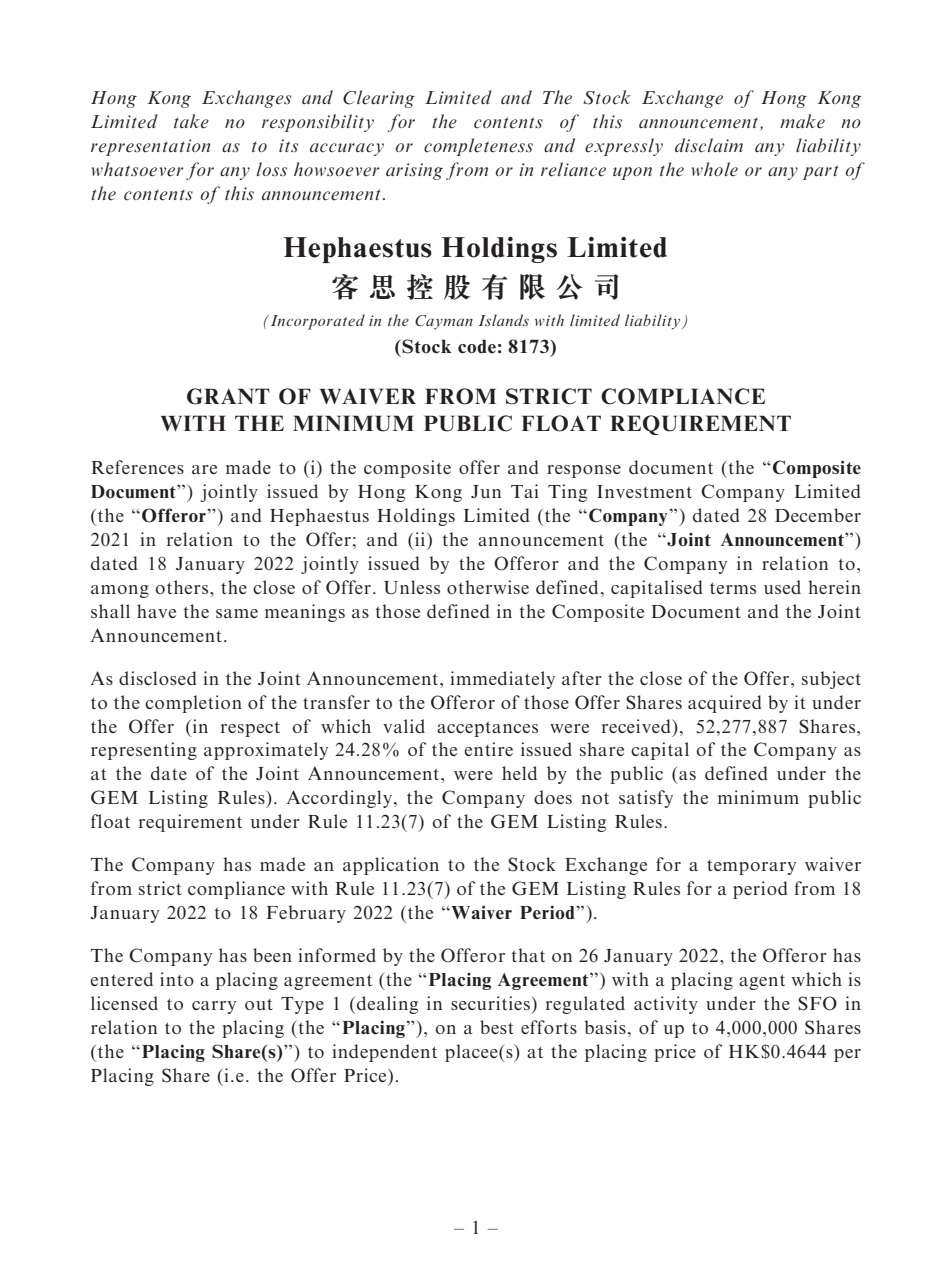  What do you see at coordinates (444, 322) in the screenshot?
I see `Cayman` at bounding box center [444, 322].
